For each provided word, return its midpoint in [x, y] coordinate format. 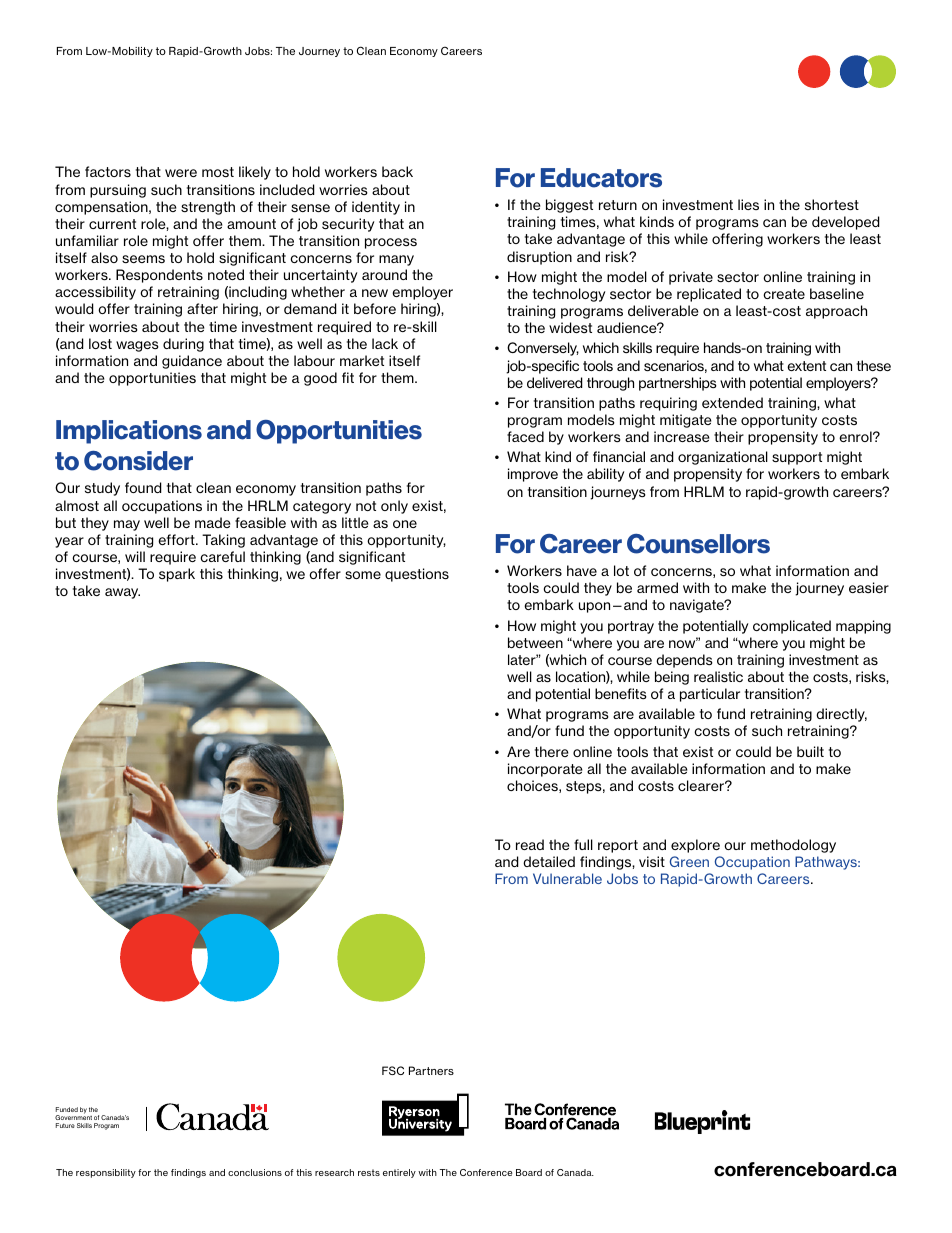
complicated [792, 627]
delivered [555, 382]
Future [65, 1125]
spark [177, 575]
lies [748, 204]
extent [806, 366]
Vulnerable [567, 878]
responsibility [106, 1173]
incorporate [545, 770]
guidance [192, 362]
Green [689, 861]
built [810, 751]
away [122, 593]
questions [417, 575]
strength [208, 208]
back [397, 171]
